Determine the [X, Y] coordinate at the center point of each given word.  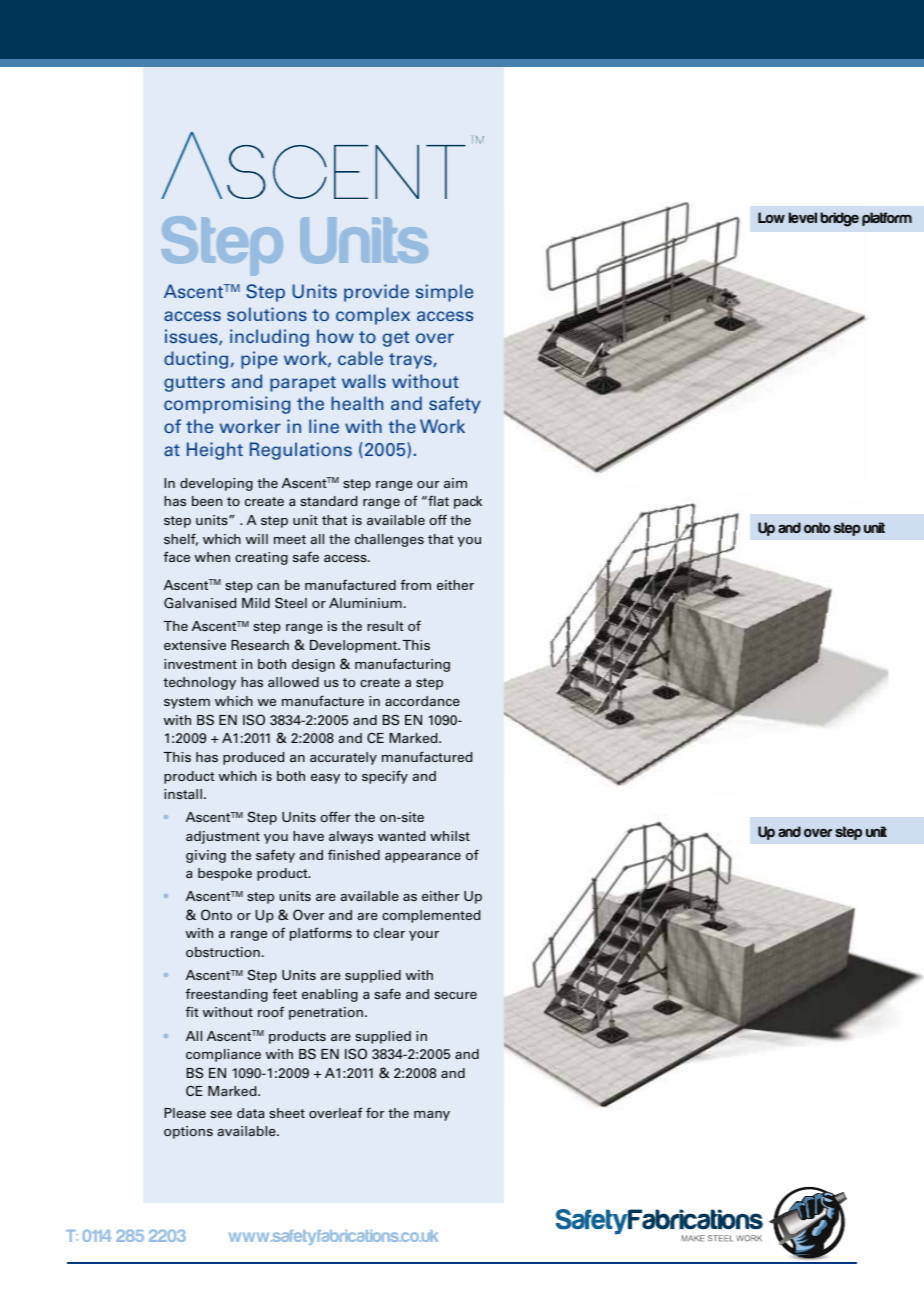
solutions [267, 314]
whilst [450, 836]
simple [444, 293]
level [803, 217]
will [257, 539]
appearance [423, 858]
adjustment [223, 837]
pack [468, 502]
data [250, 1113]
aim [455, 483]
